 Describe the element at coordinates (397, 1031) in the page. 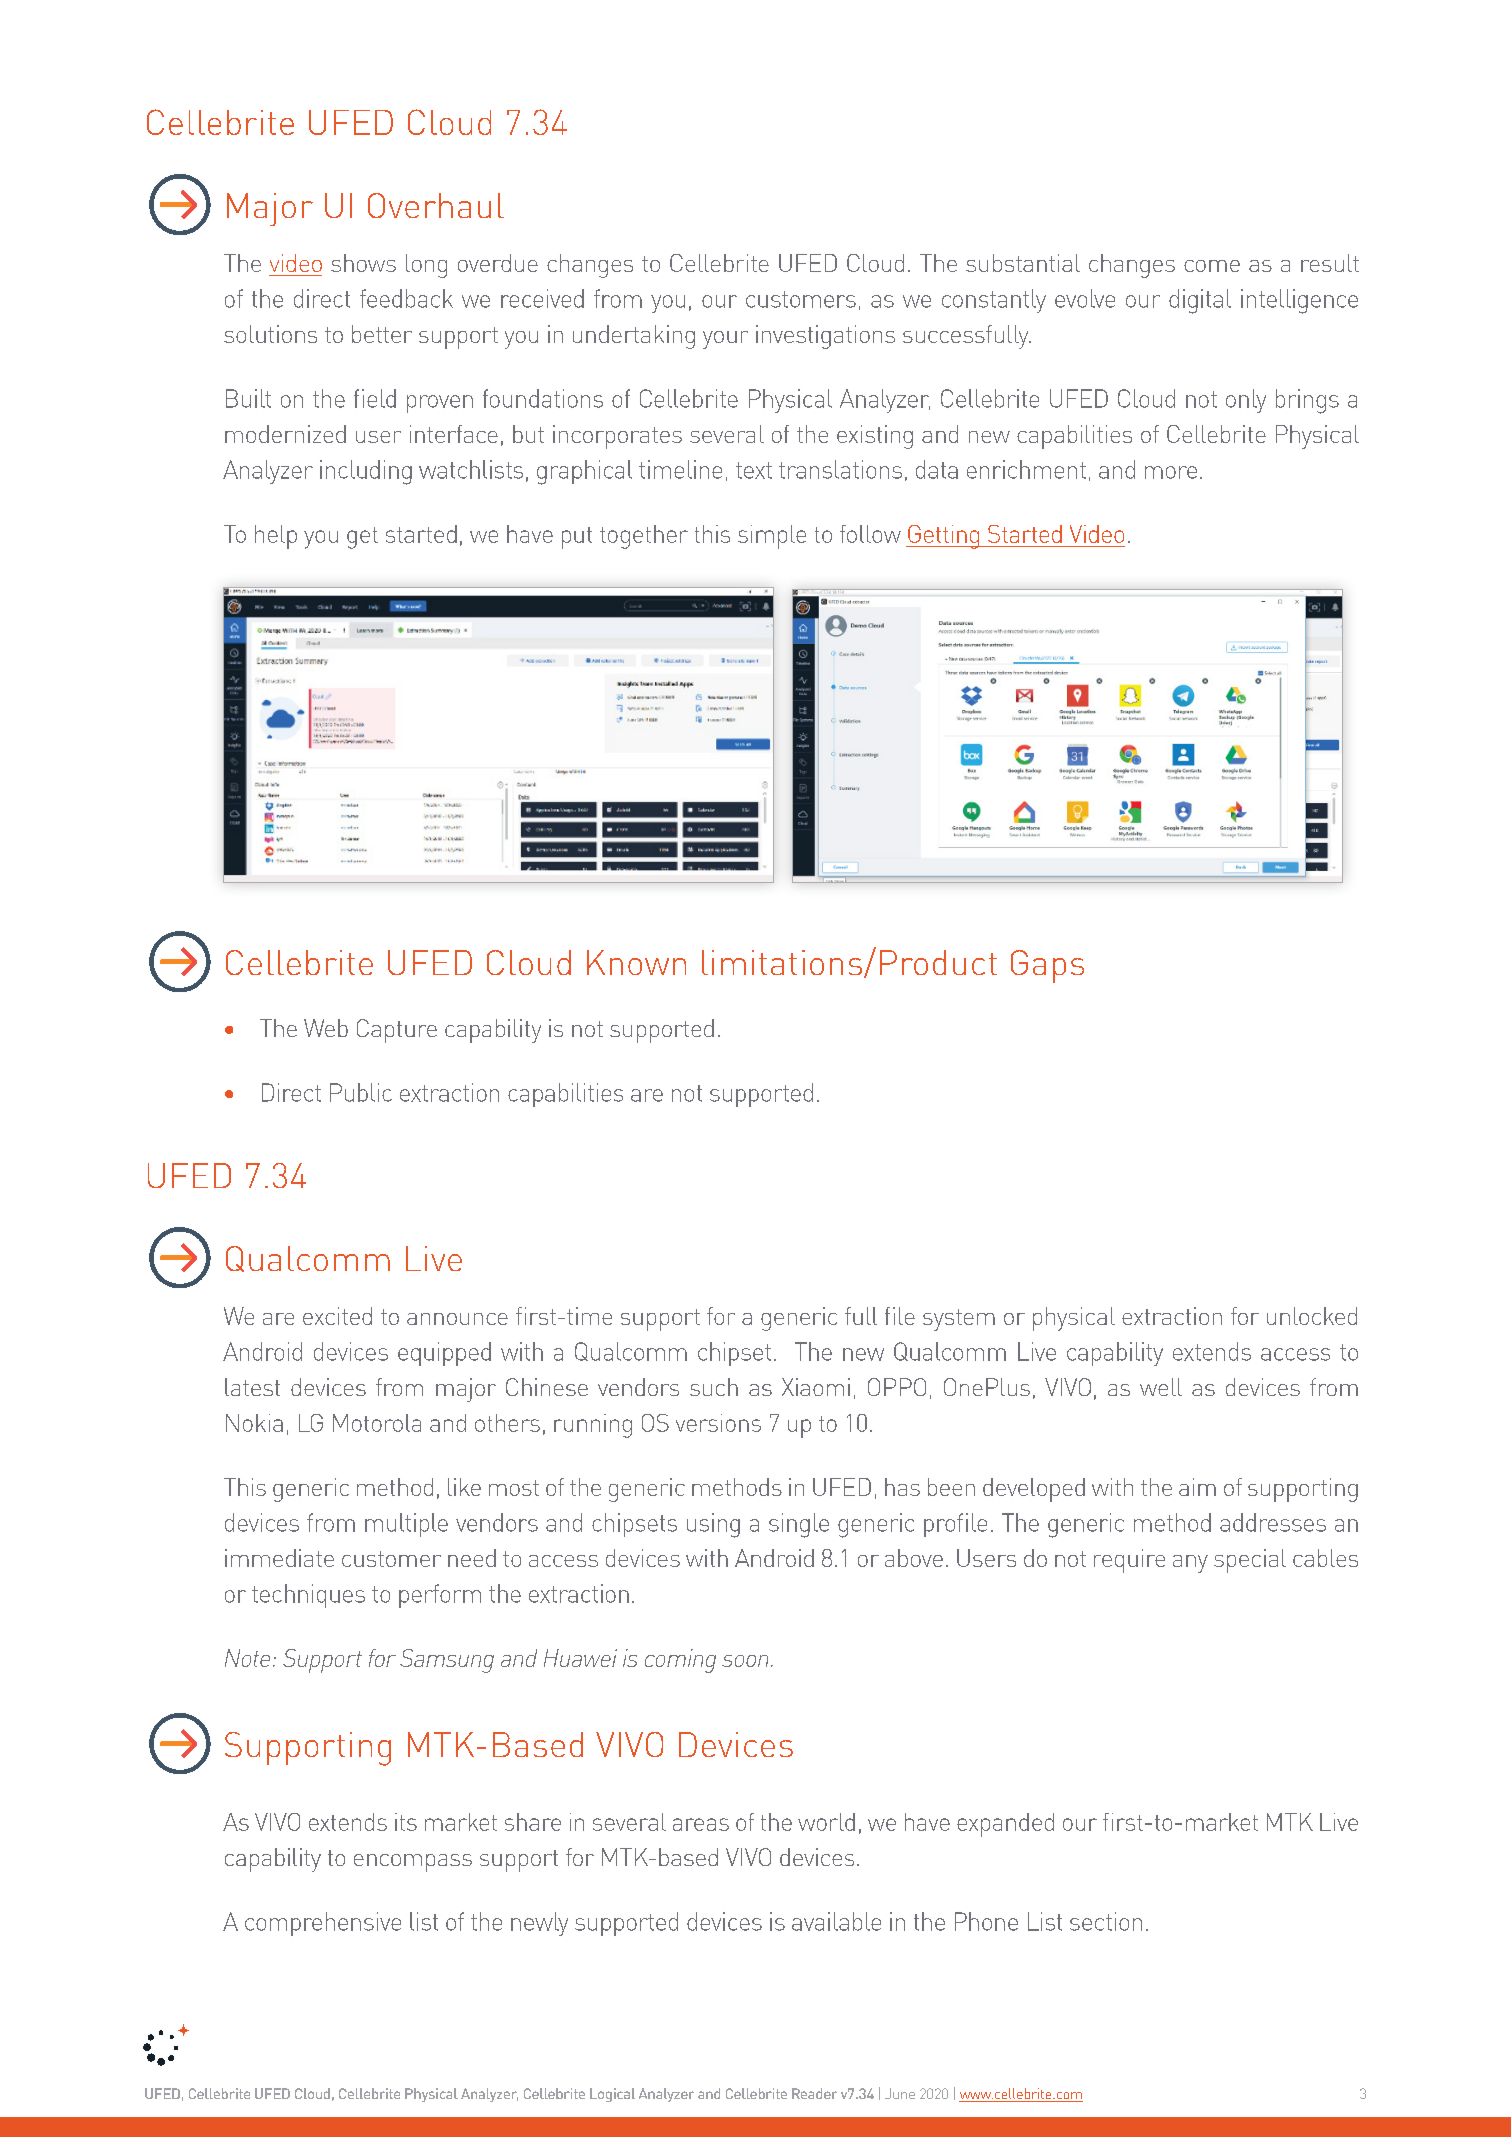

I see `Capture` at that location.
